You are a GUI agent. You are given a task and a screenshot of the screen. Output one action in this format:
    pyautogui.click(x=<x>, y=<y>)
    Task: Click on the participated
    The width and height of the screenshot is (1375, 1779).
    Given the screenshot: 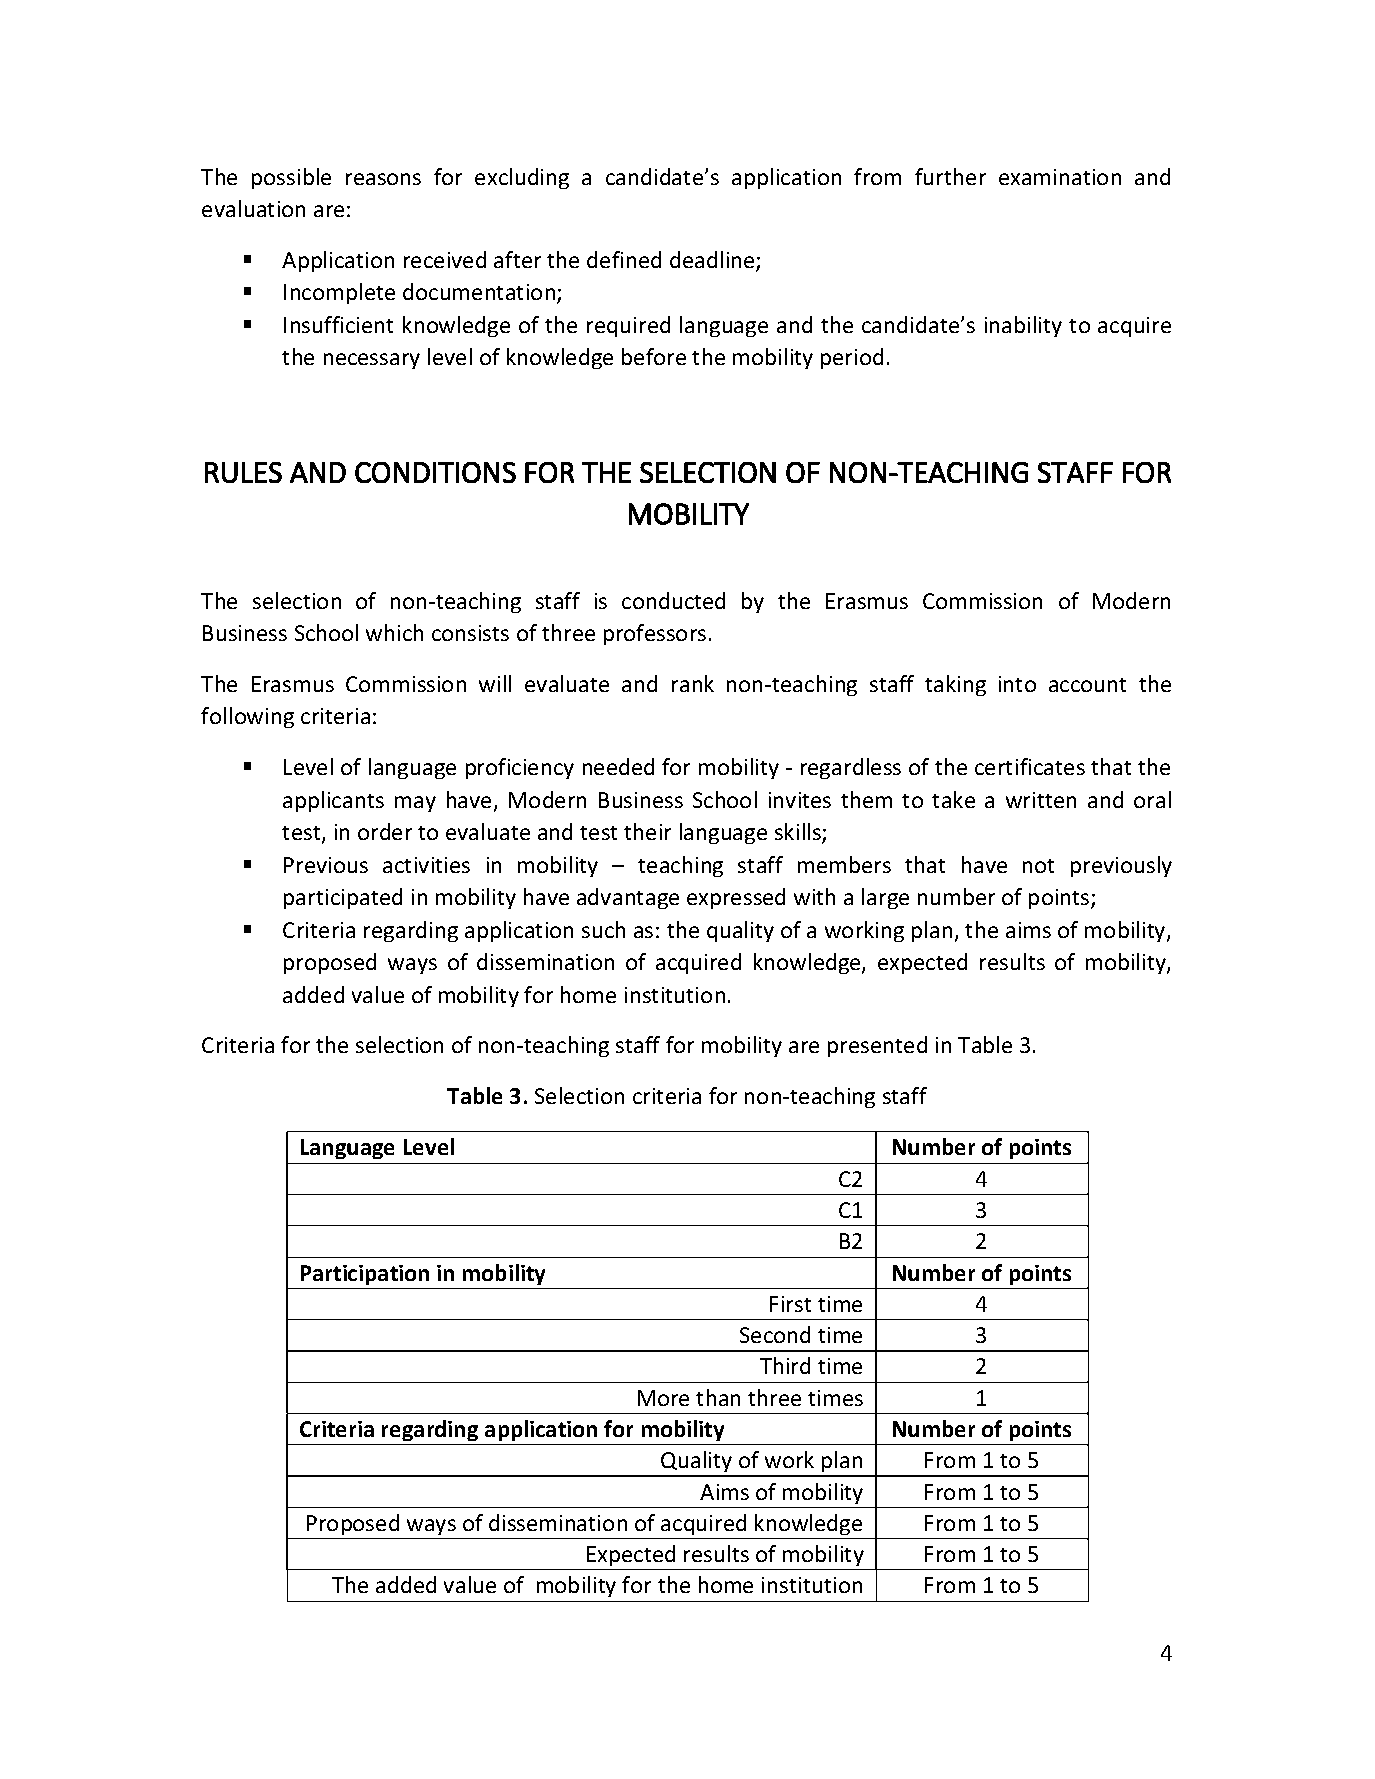 What is the action you would take?
    pyautogui.click(x=343, y=898)
